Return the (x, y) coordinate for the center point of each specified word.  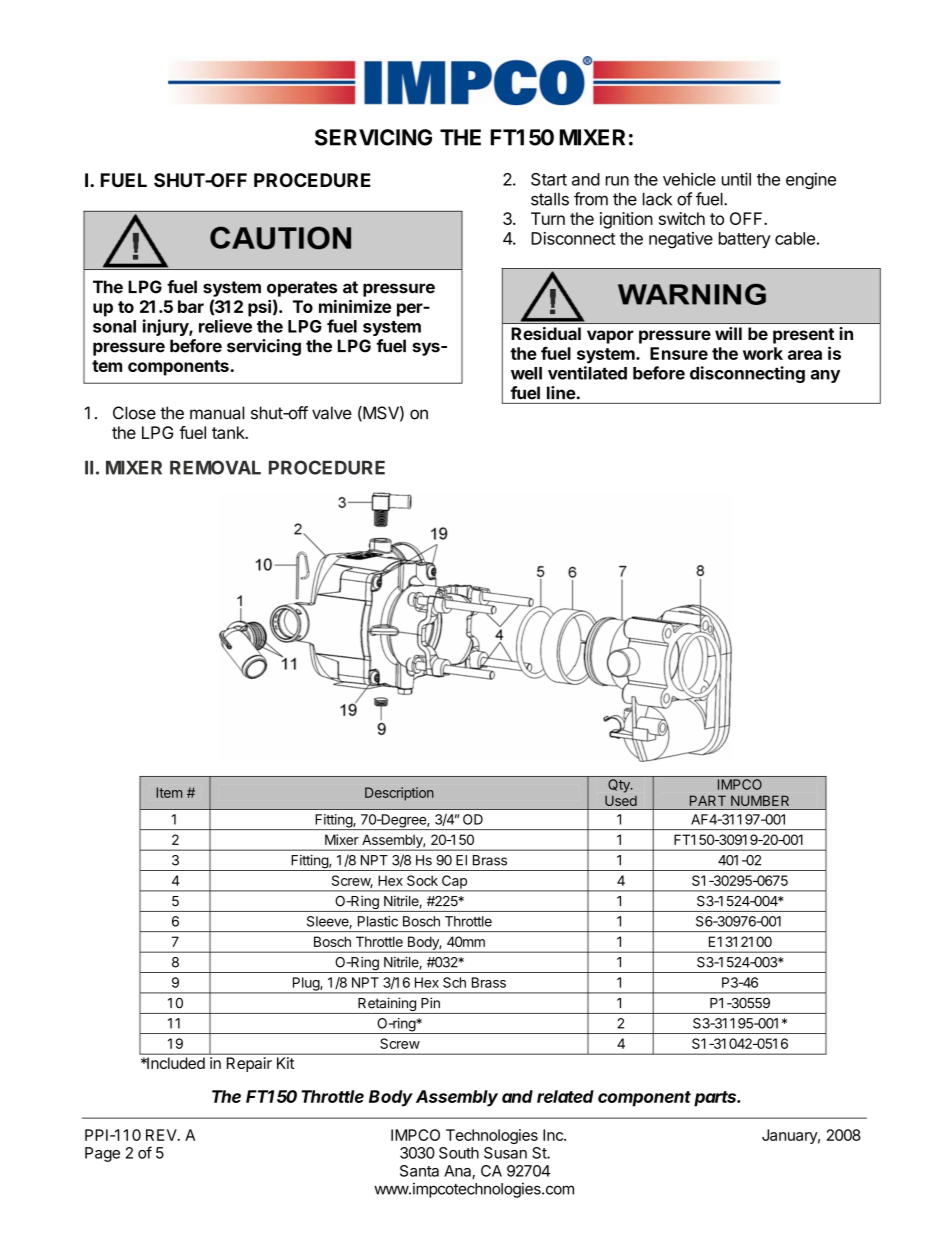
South (459, 1153)
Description (399, 794)
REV (162, 1135)
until (736, 179)
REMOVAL (215, 467)
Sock (422, 880)
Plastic (378, 921)
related (565, 1096)
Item (169, 792)
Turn (548, 218)
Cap (454, 883)
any (825, 376)
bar (191, 306)
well (526, 373)
